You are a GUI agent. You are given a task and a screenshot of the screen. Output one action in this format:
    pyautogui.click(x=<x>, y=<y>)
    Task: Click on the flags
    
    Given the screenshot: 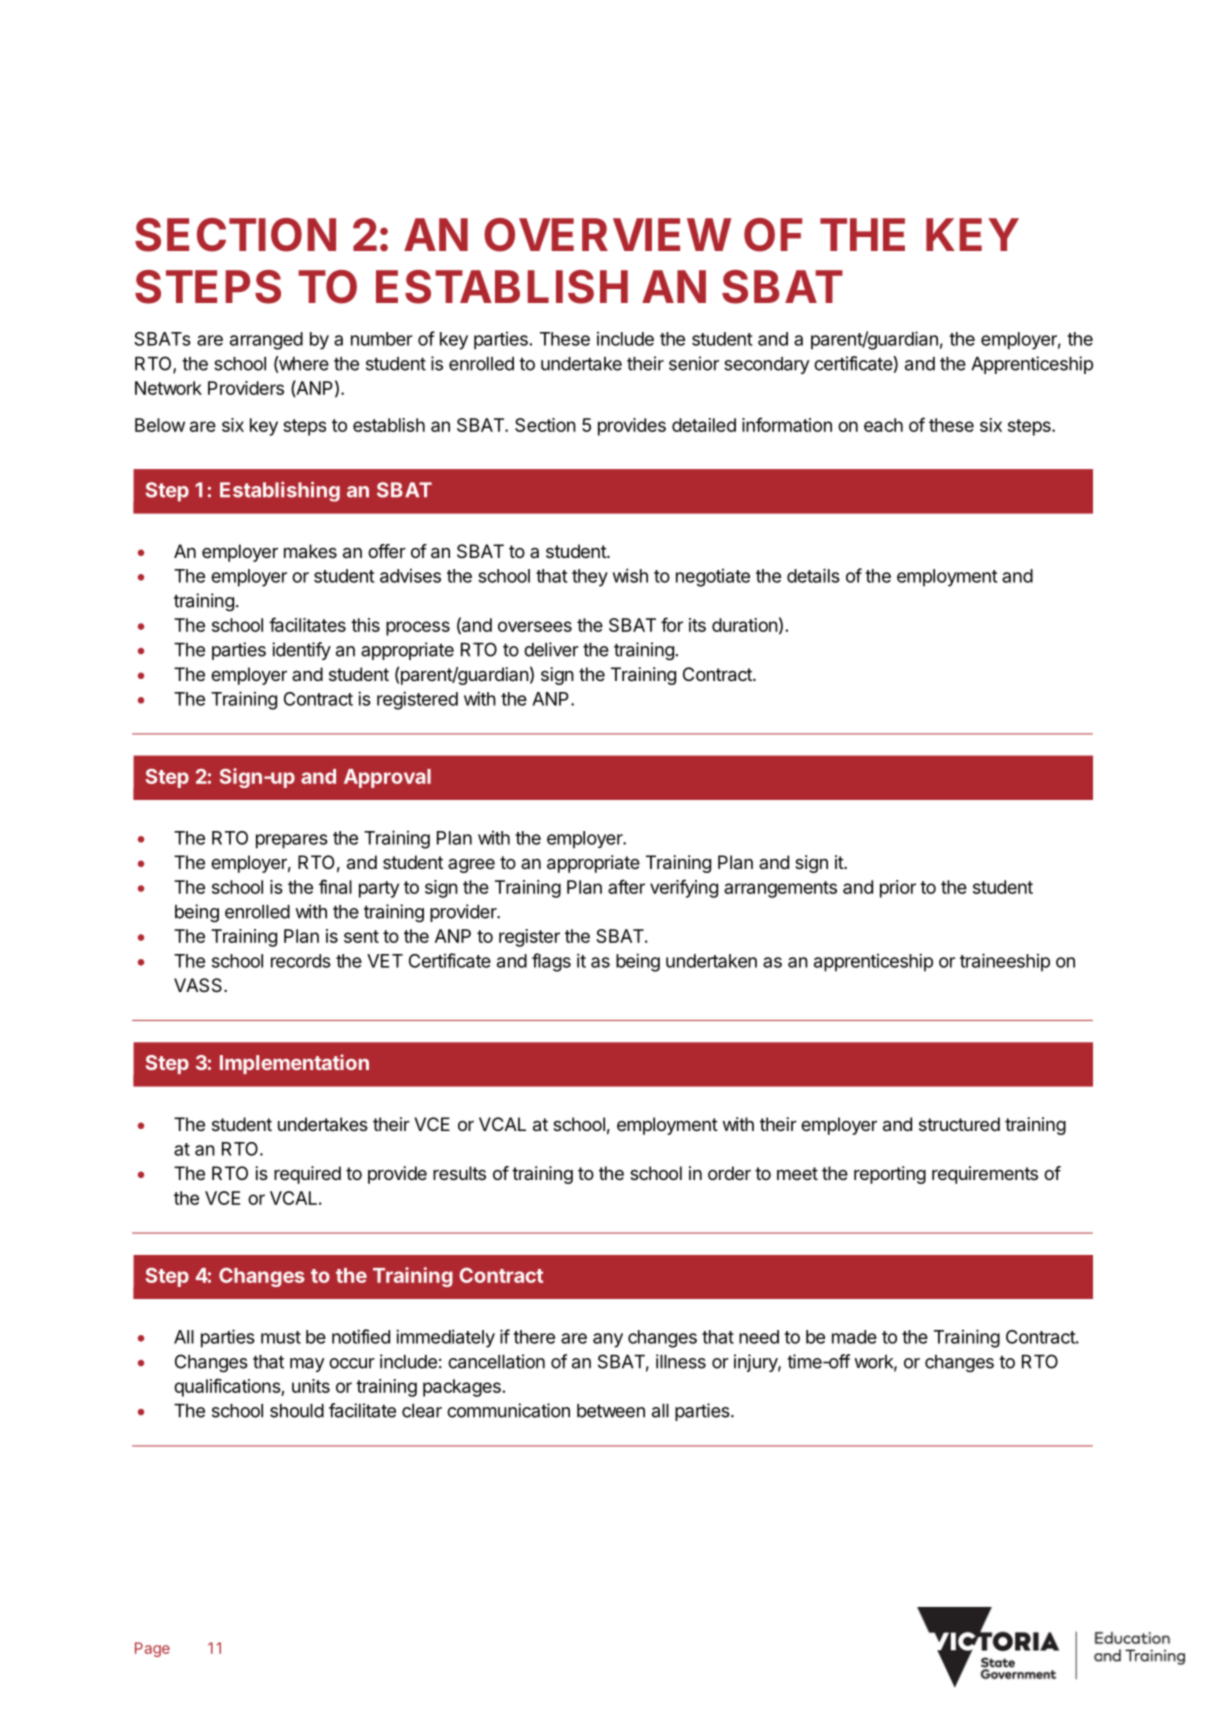 What is the action you would take?
    pyautogui.click(x=551, y=962)
